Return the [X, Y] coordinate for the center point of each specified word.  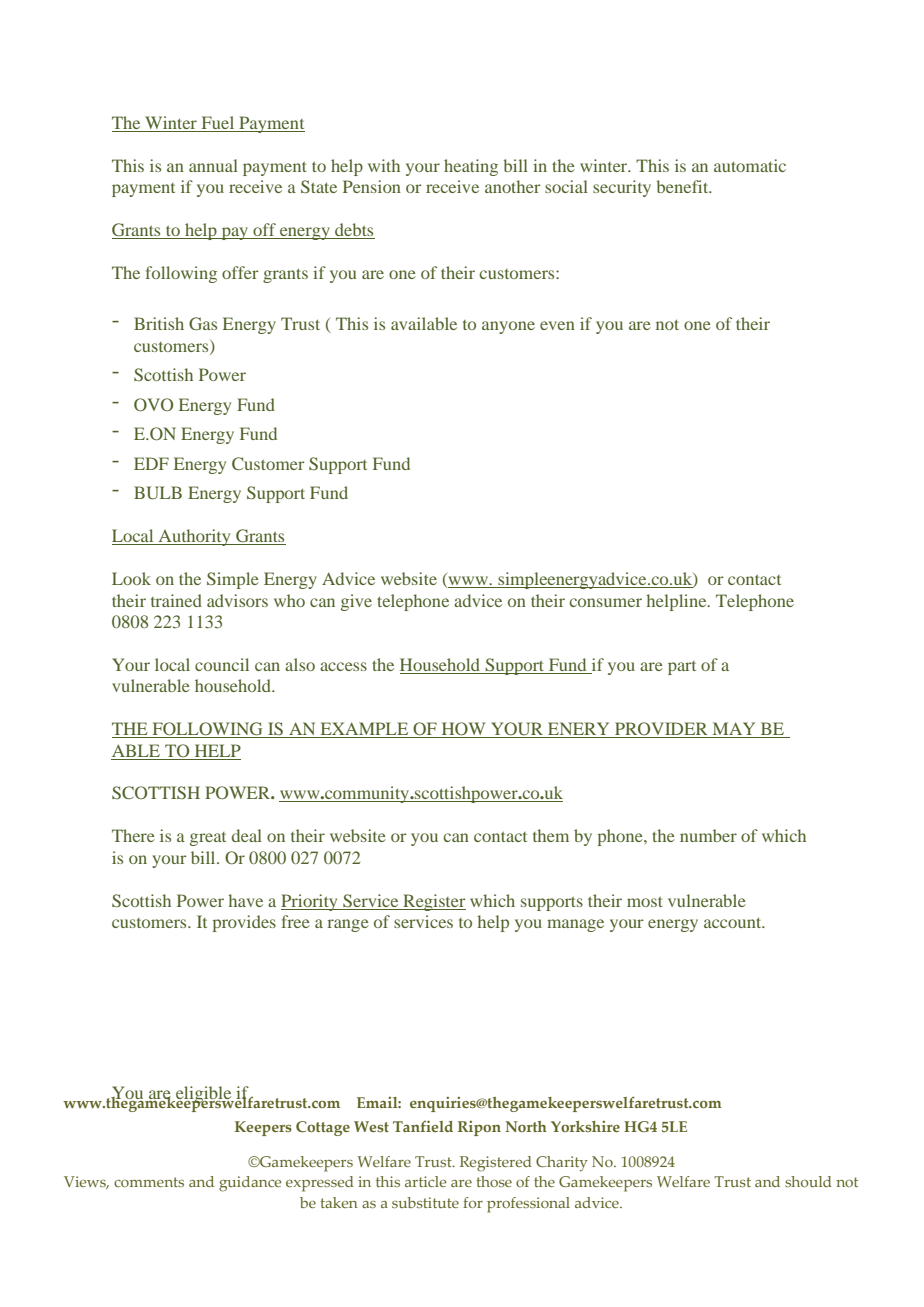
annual [213, 165]
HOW [463, 730]
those [494, 1181]
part [682, 668]
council [222, 664]
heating [471, 167]
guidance [250, 1184]
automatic [750, 165]
